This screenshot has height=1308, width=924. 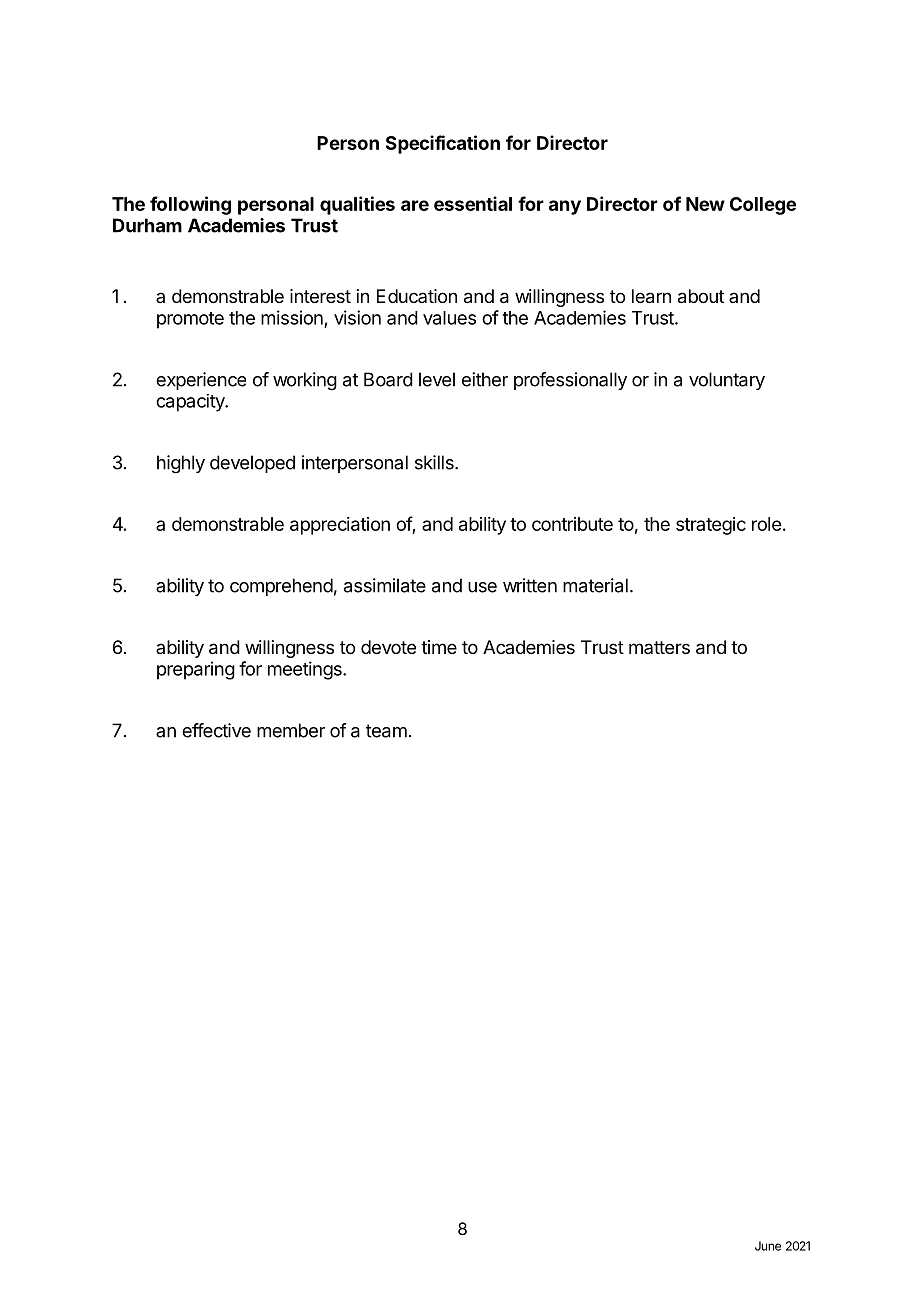 What do you see at coordinates (190, 205) in the screenshot?
I see `following` at bounding box center [190, 205].
